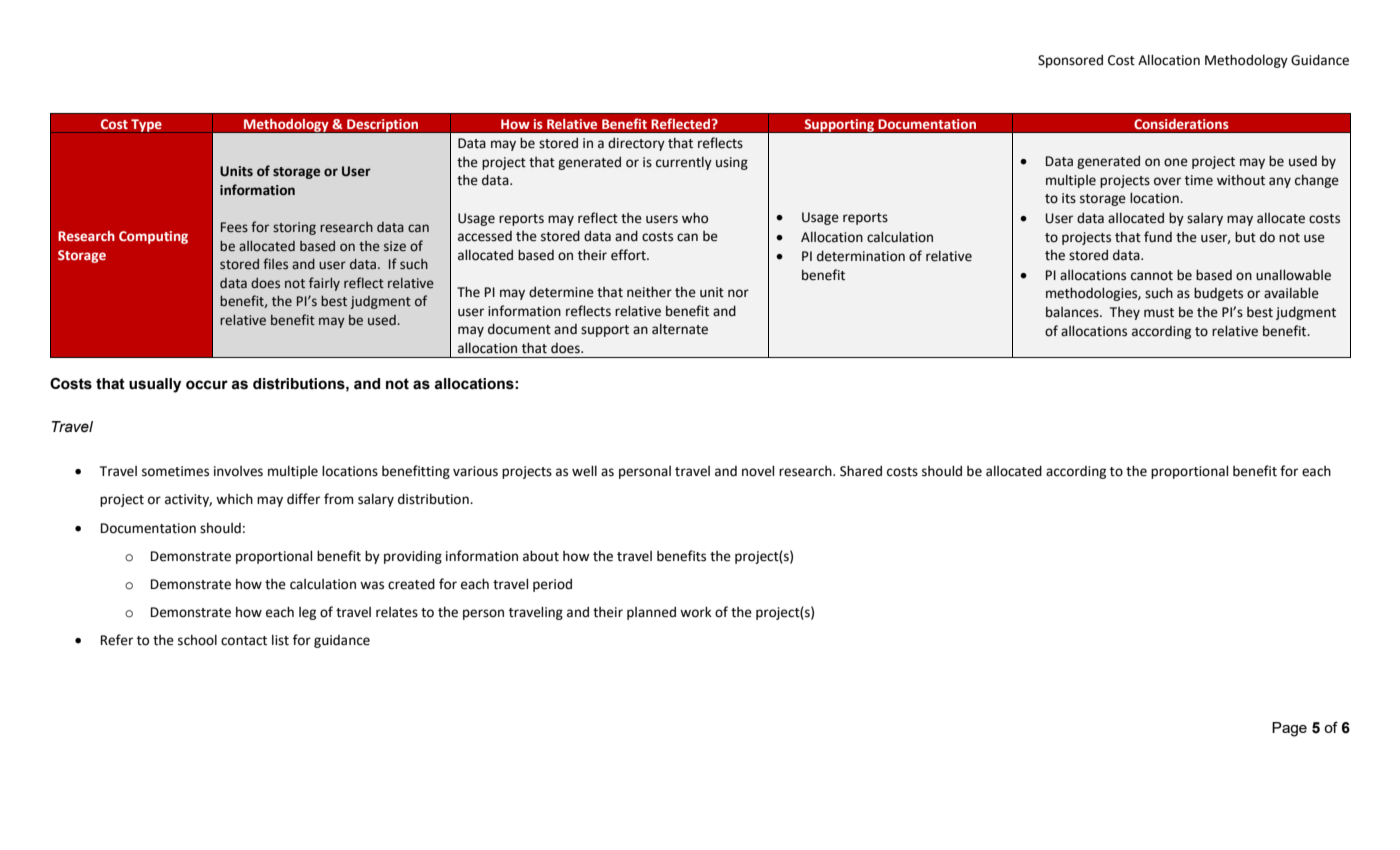 This image has width=1400, height=850. What do you see at coordinates (244, 641) in the image?
I see `contact` at bounding box center [244, 641].
